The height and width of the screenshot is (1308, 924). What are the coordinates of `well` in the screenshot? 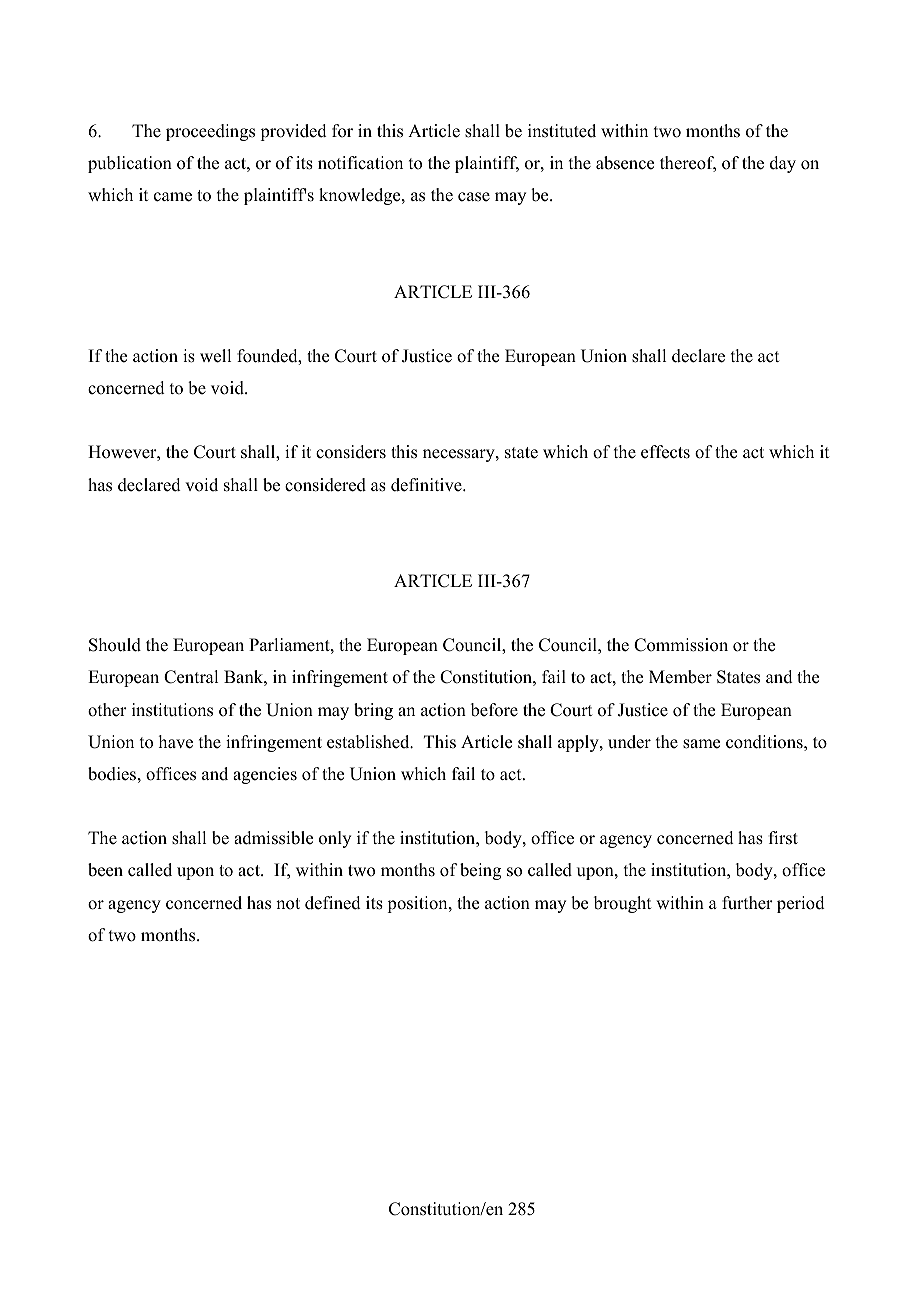 It's located at (215, 356).
